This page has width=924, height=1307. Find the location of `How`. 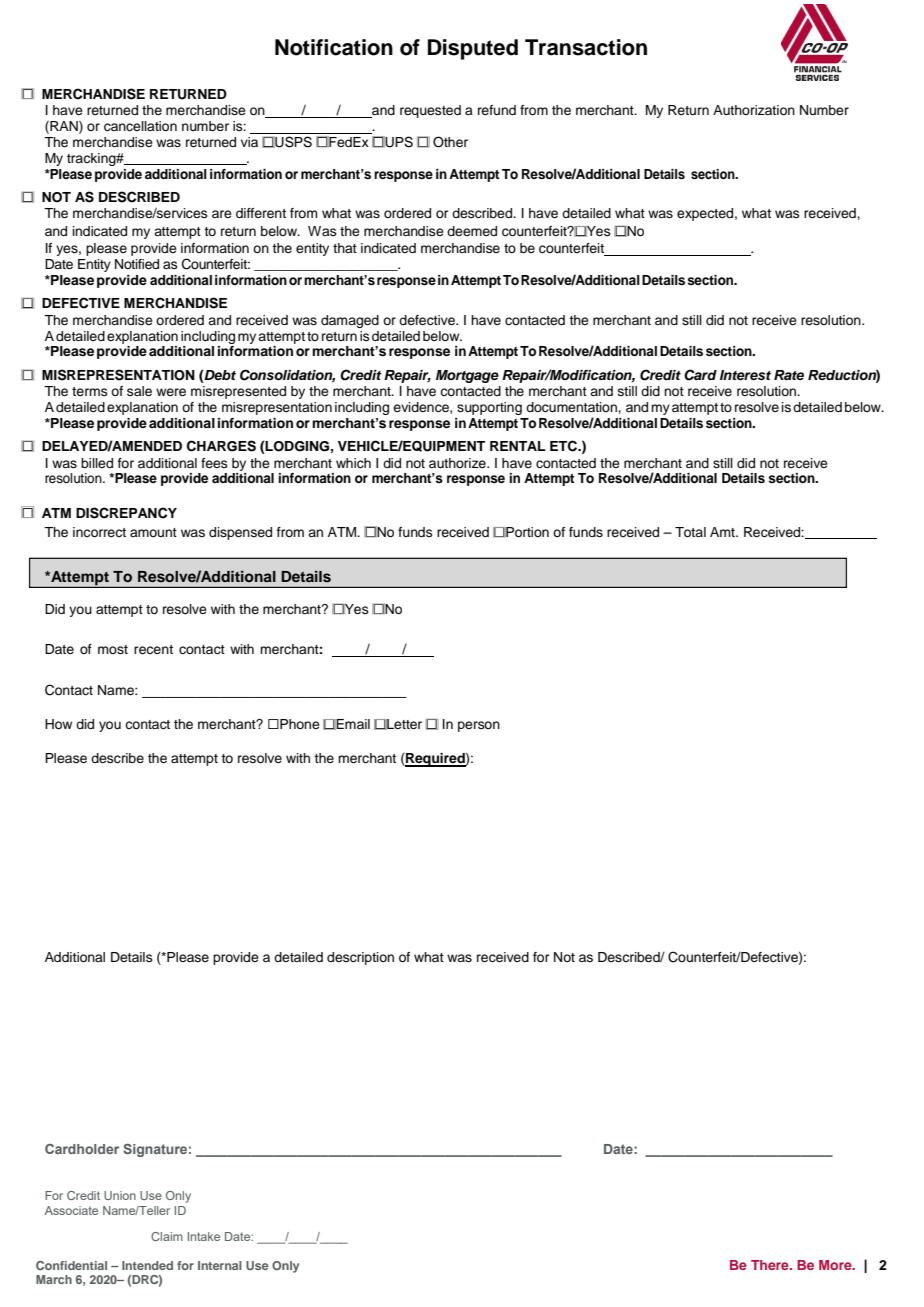

How is located at coordinates (58, 724).
